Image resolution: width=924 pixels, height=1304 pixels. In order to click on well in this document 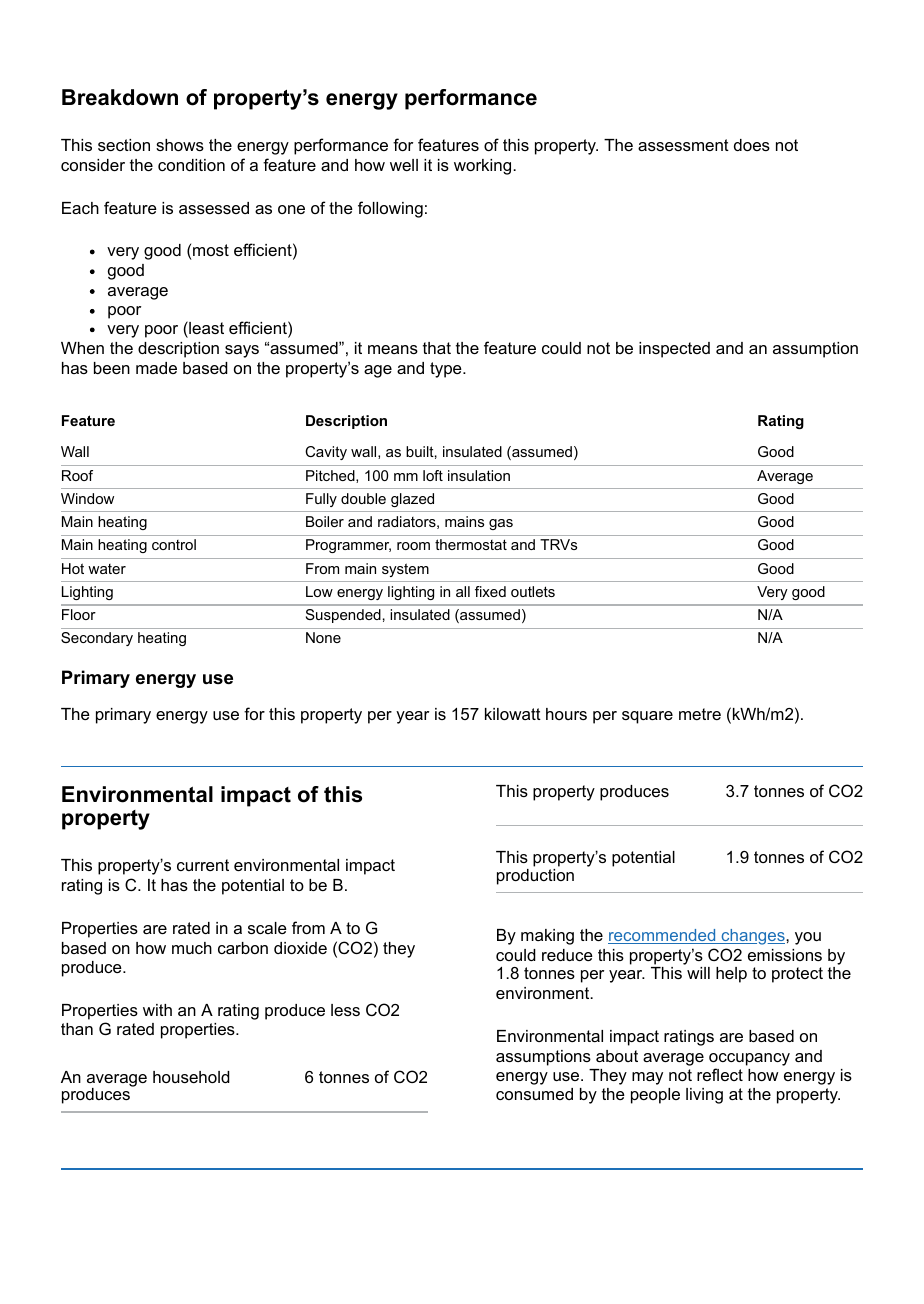, I will do `click(404, 165)`.
